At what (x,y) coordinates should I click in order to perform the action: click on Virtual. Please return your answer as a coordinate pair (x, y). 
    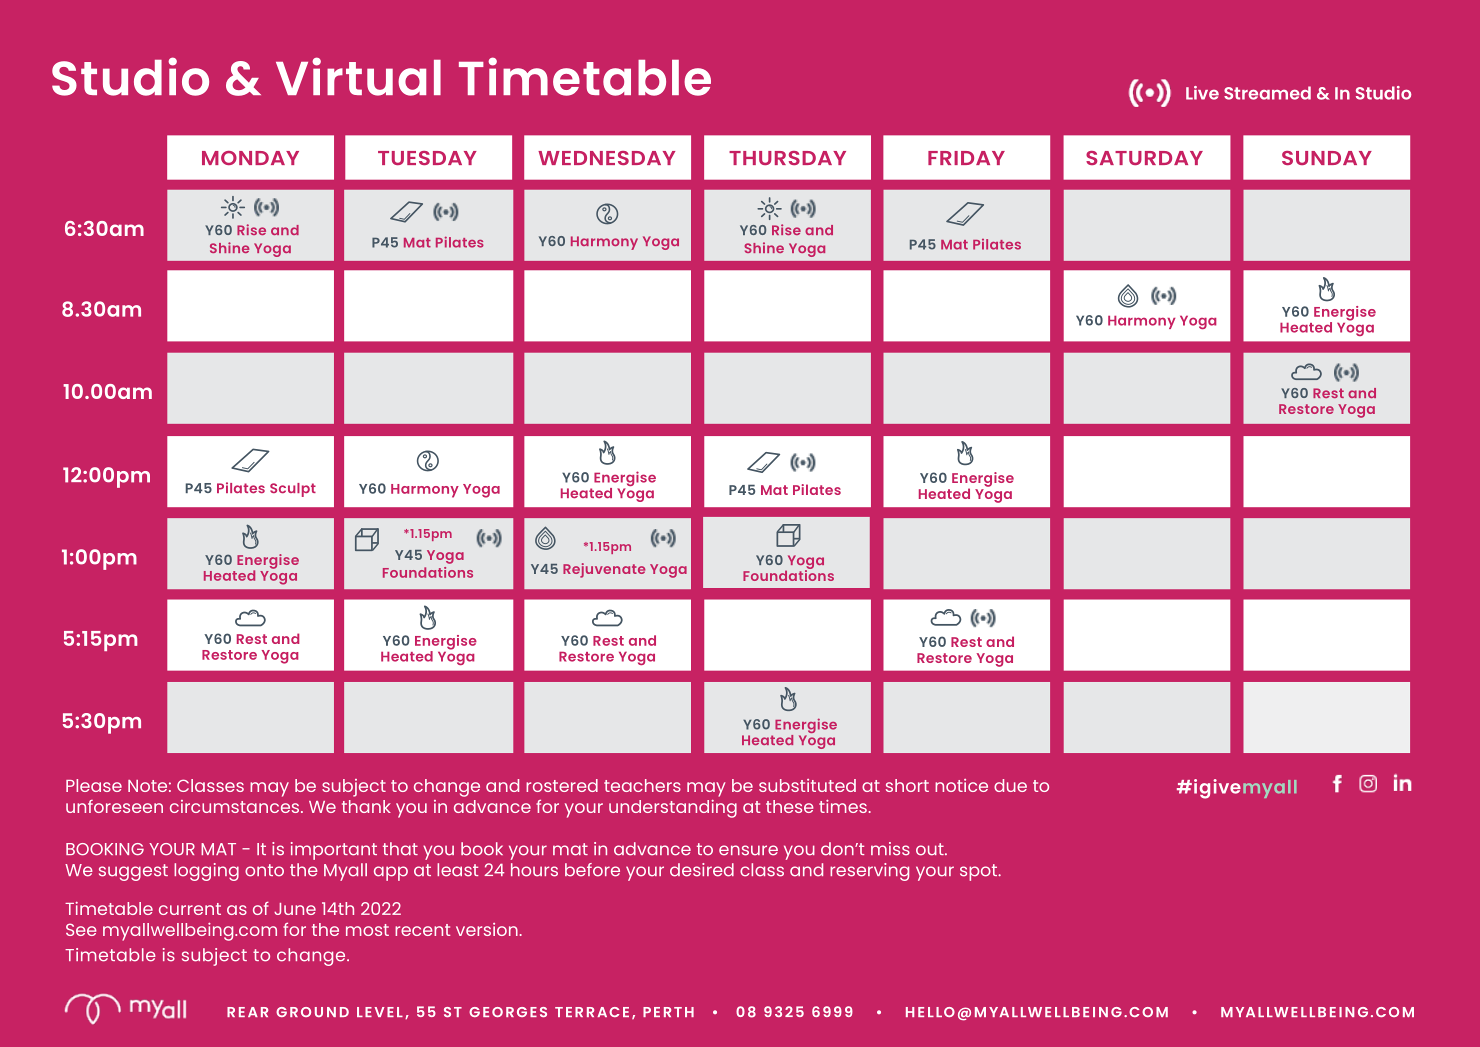
    Looking at the image, I should click on (358, 76).
